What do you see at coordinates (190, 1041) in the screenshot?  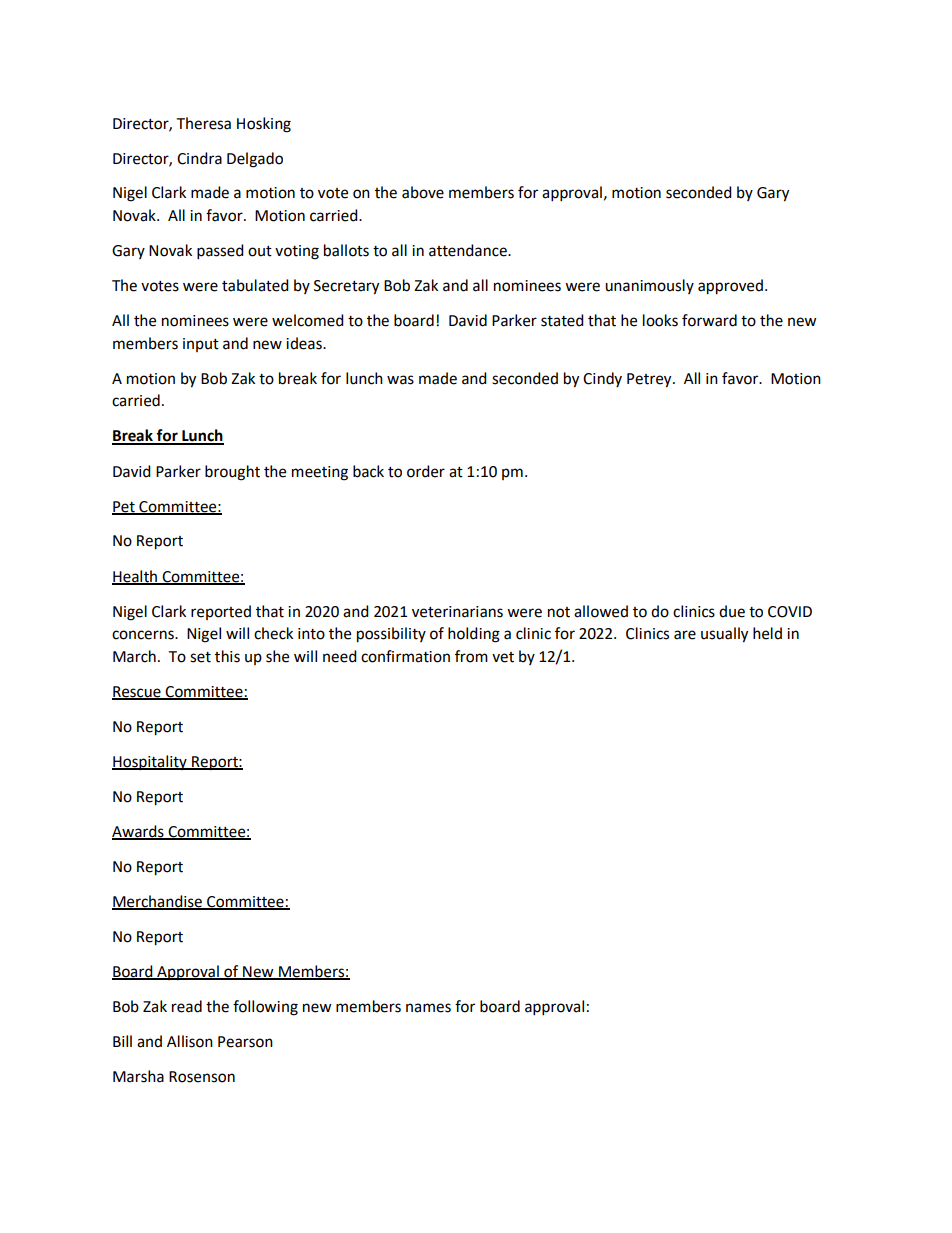 I see `Allison` at bounding box center [190, 1041].
